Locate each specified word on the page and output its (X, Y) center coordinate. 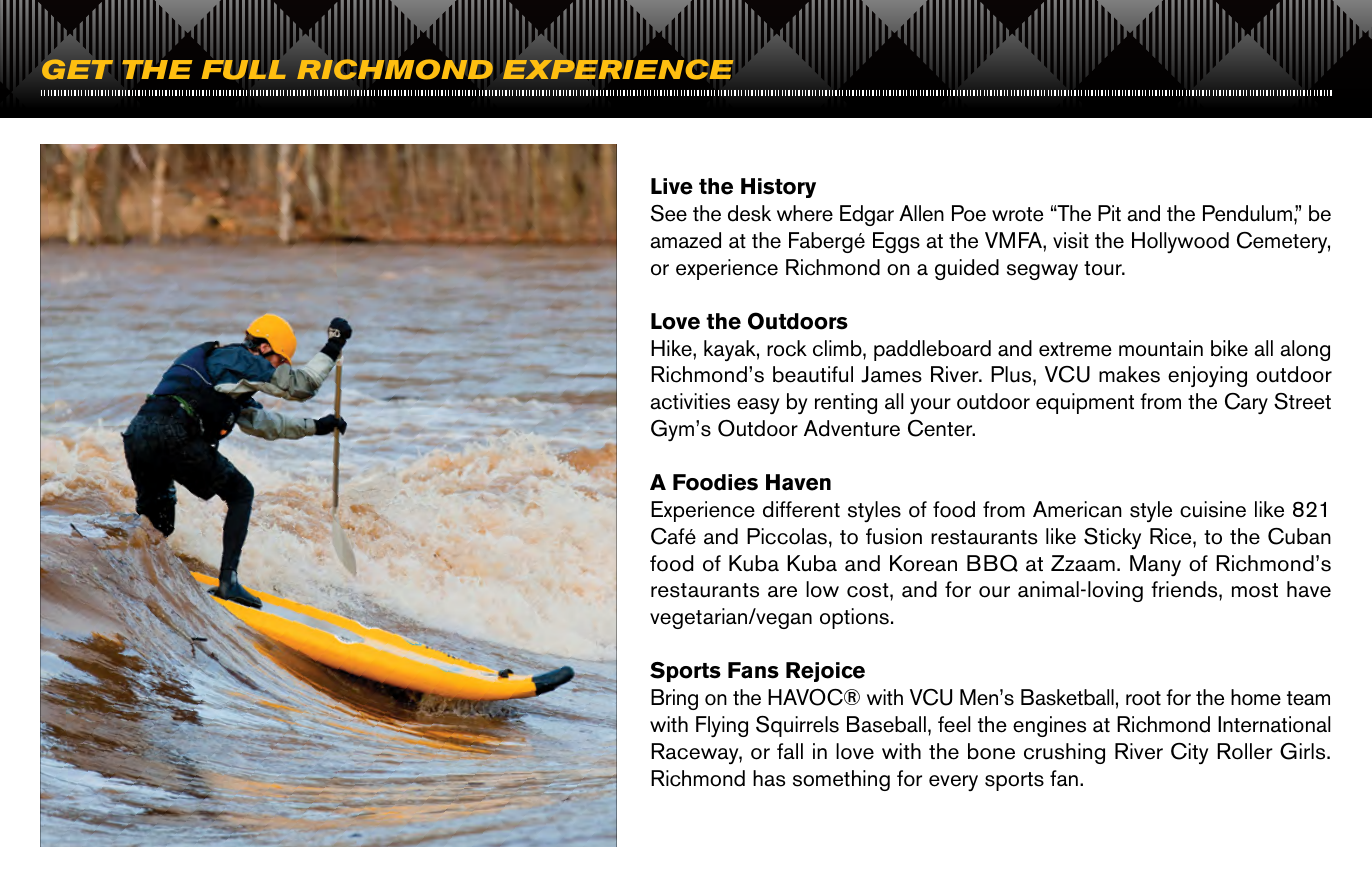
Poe (969, 213)
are (782, 592)
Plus (1012, 374)
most (1255, 590)
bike (1229, 348)
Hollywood (1180, 242)
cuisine (1213, 509)
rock (787, 348)
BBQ (992, 563)
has (769, 778)
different (801, 509)
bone (991, 751)
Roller (1245, 751)
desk (749, 213)
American (1077, 509)
